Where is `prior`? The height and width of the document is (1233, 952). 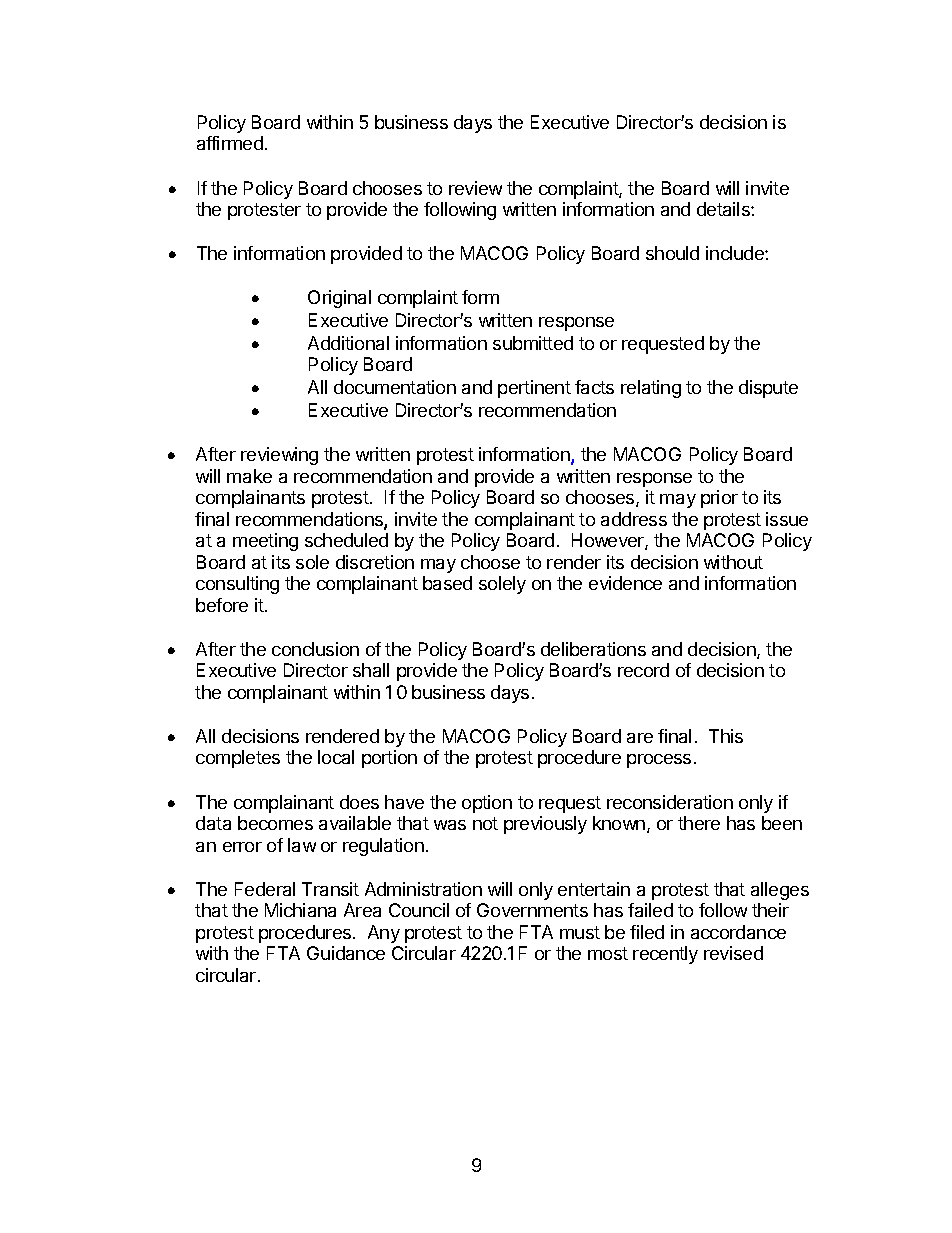 prior is located at coordinates (719, 499).
